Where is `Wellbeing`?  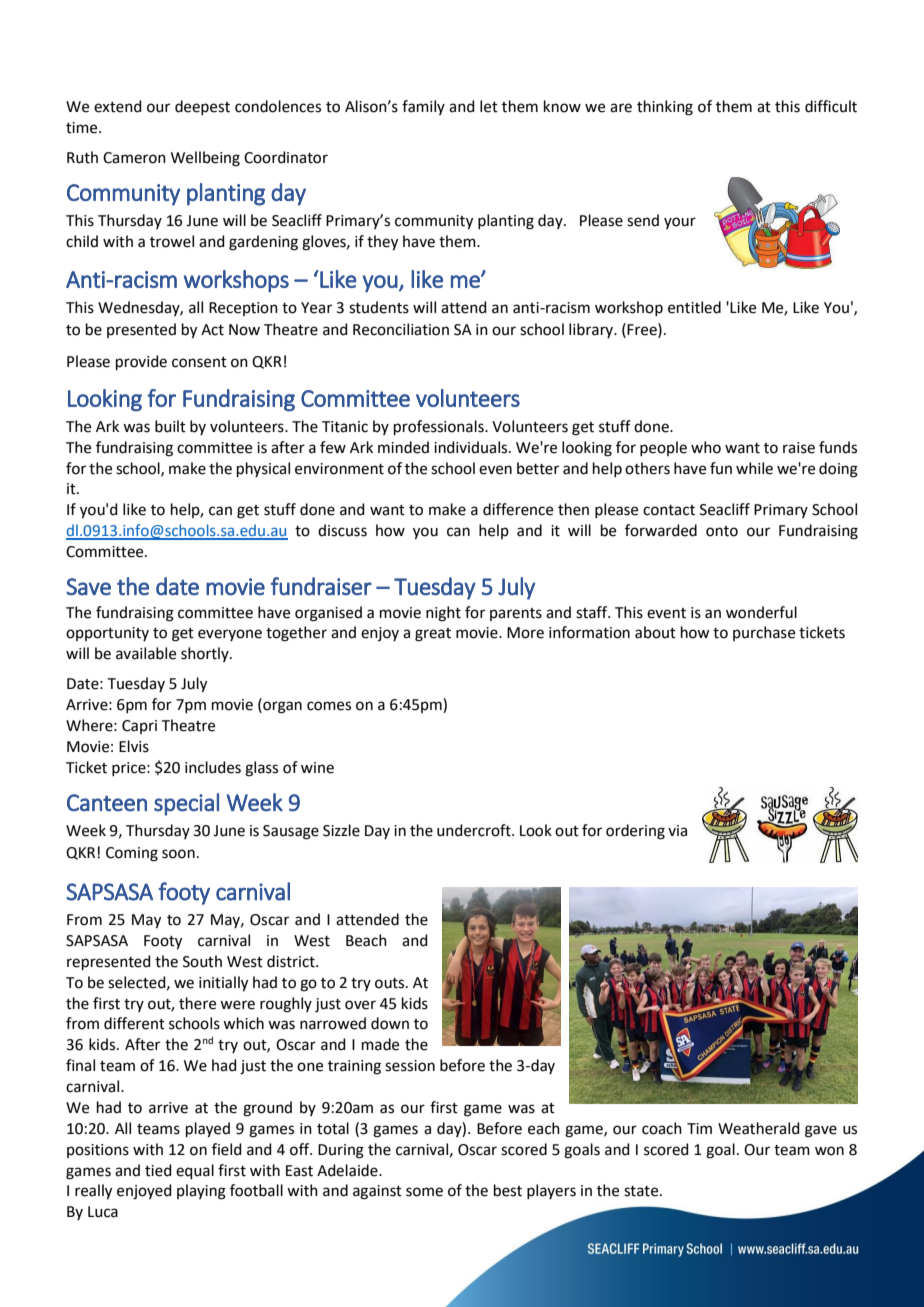 Wellbeing is located at coordinates (205, 159).
